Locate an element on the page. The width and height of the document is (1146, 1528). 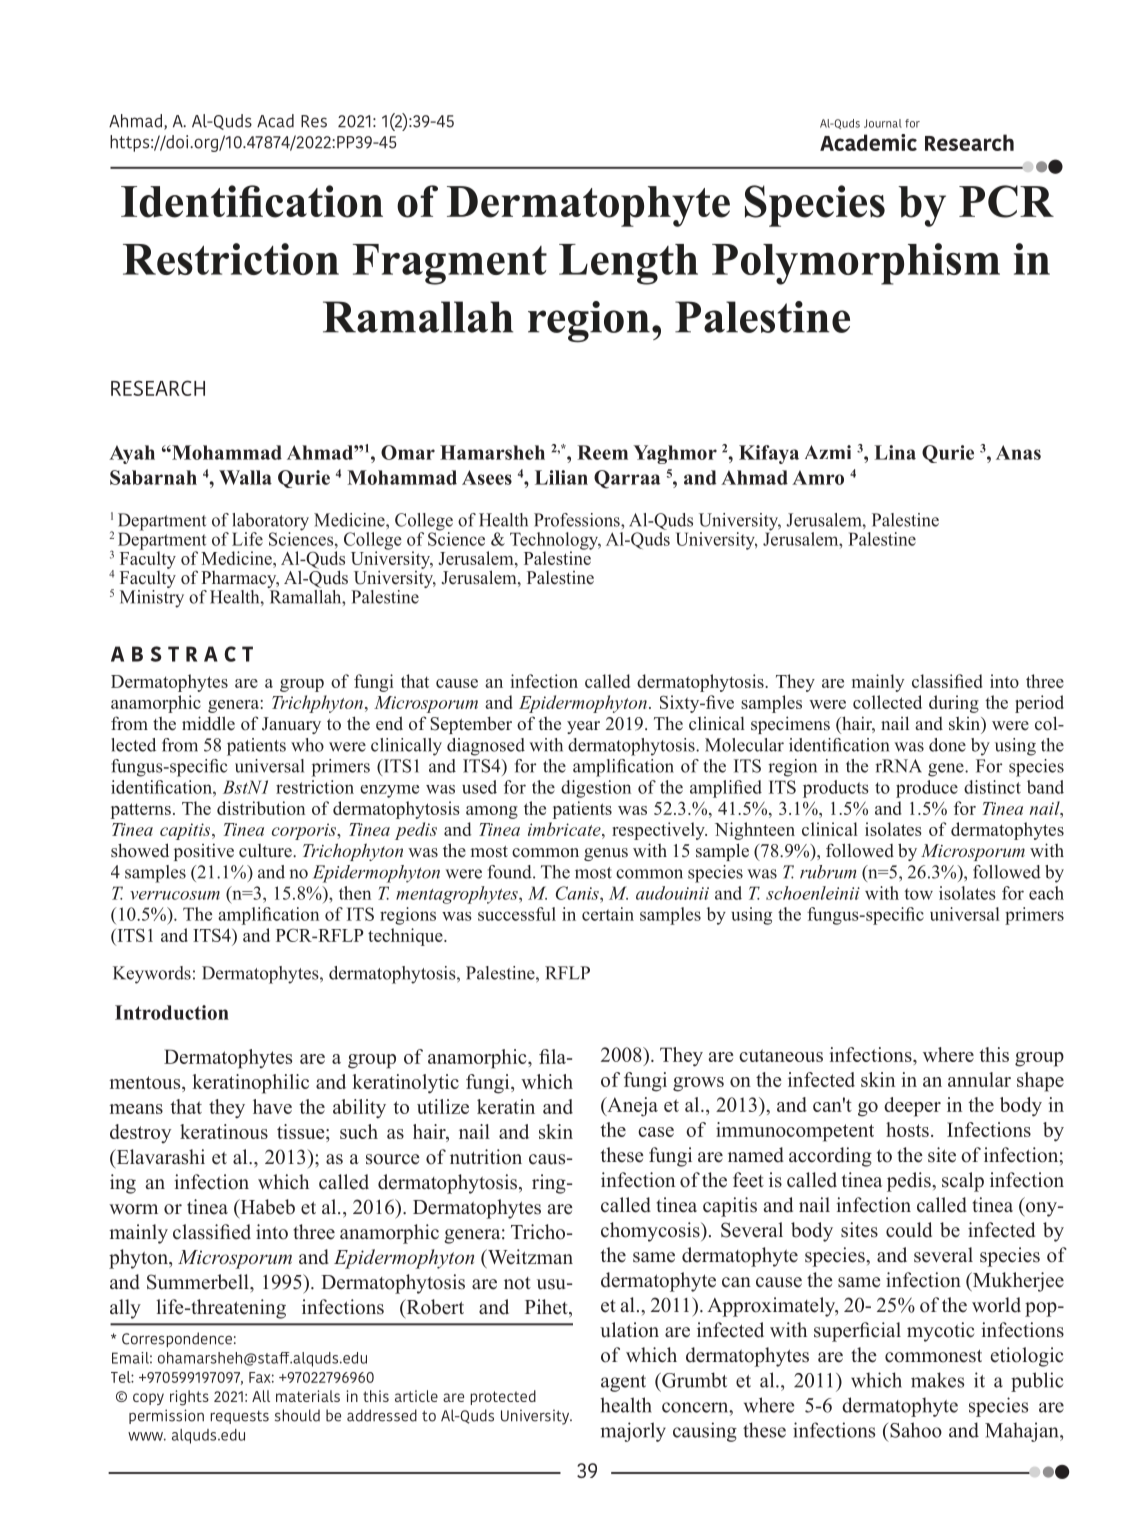
certain is located at coordinates (608, 914).
